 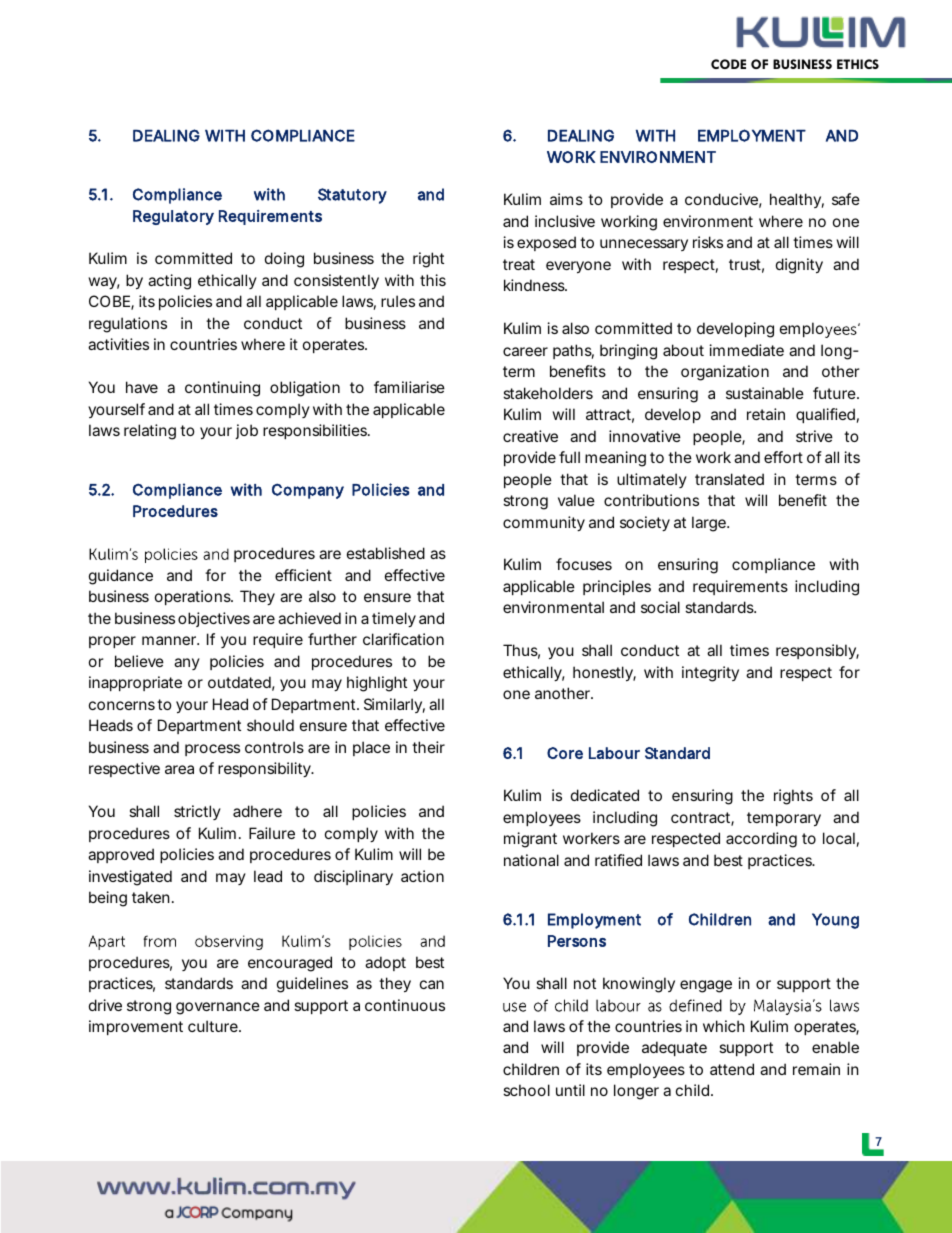 I want to click on large, so click(x=710, y=524).
